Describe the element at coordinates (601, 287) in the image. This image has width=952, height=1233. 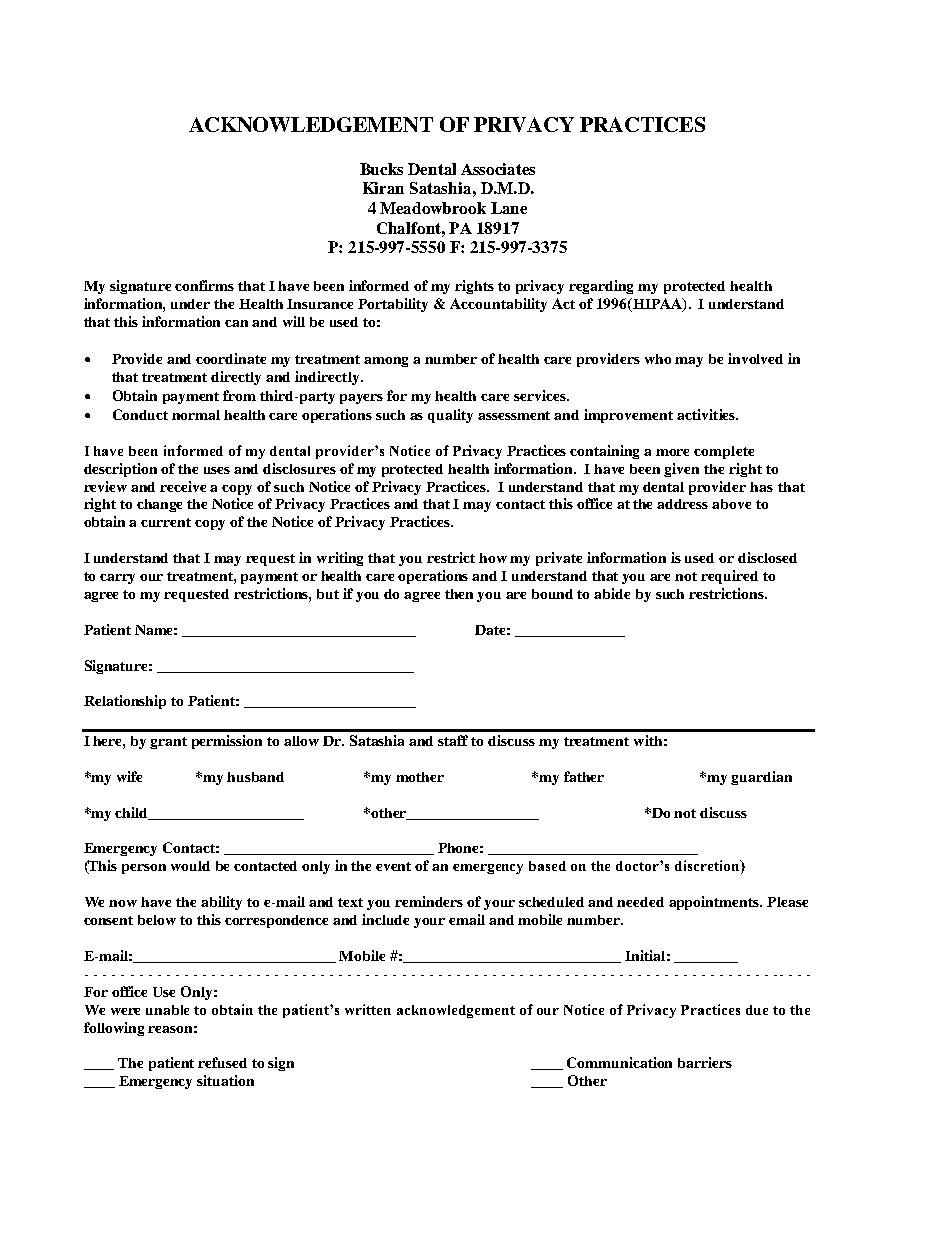
I see `regarding` at that location.
